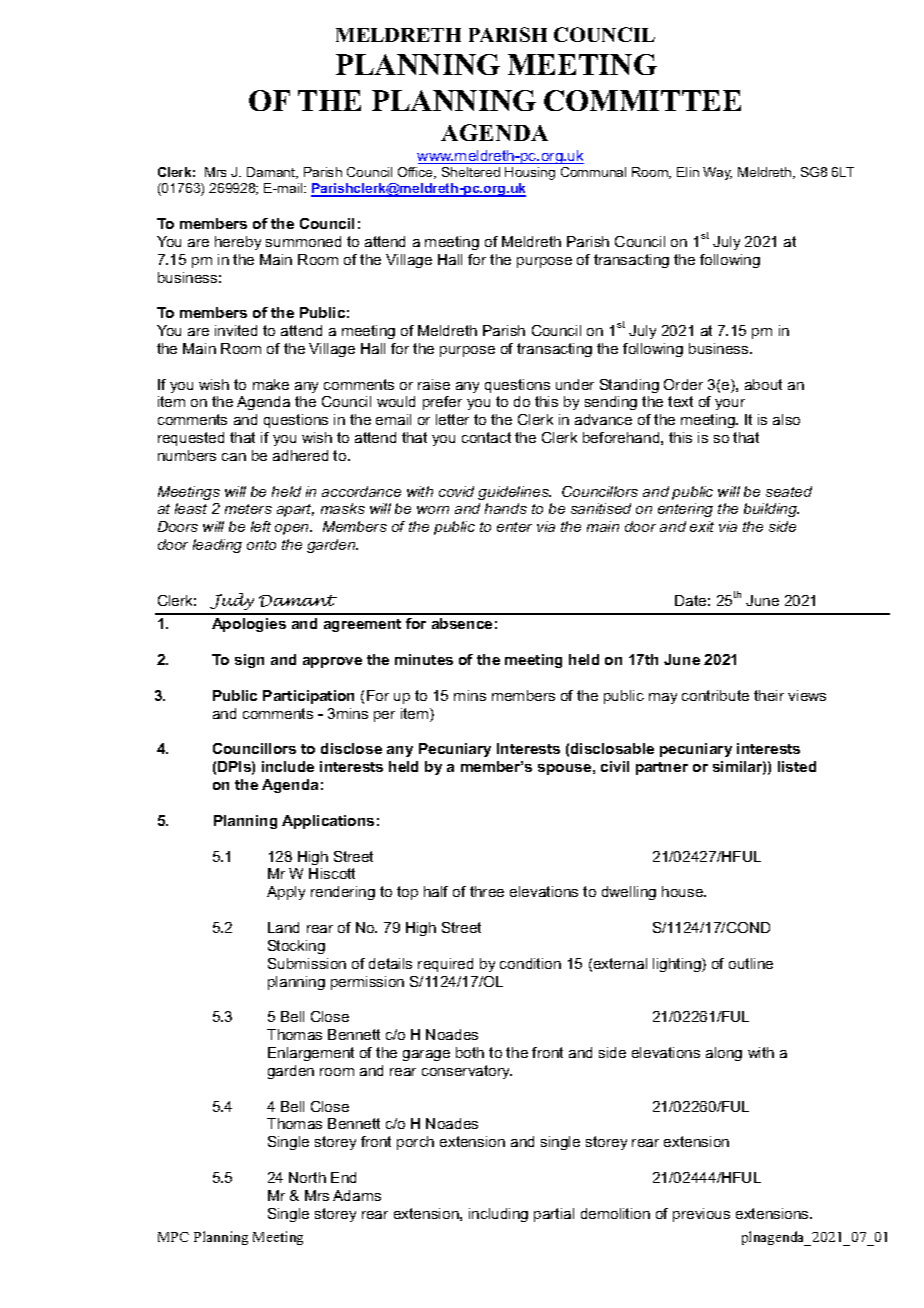 The width and height of the screenshot is (924, 1308). Describe the element at coordinates (730, 404) in the screenshot. I see `your` at that location.
